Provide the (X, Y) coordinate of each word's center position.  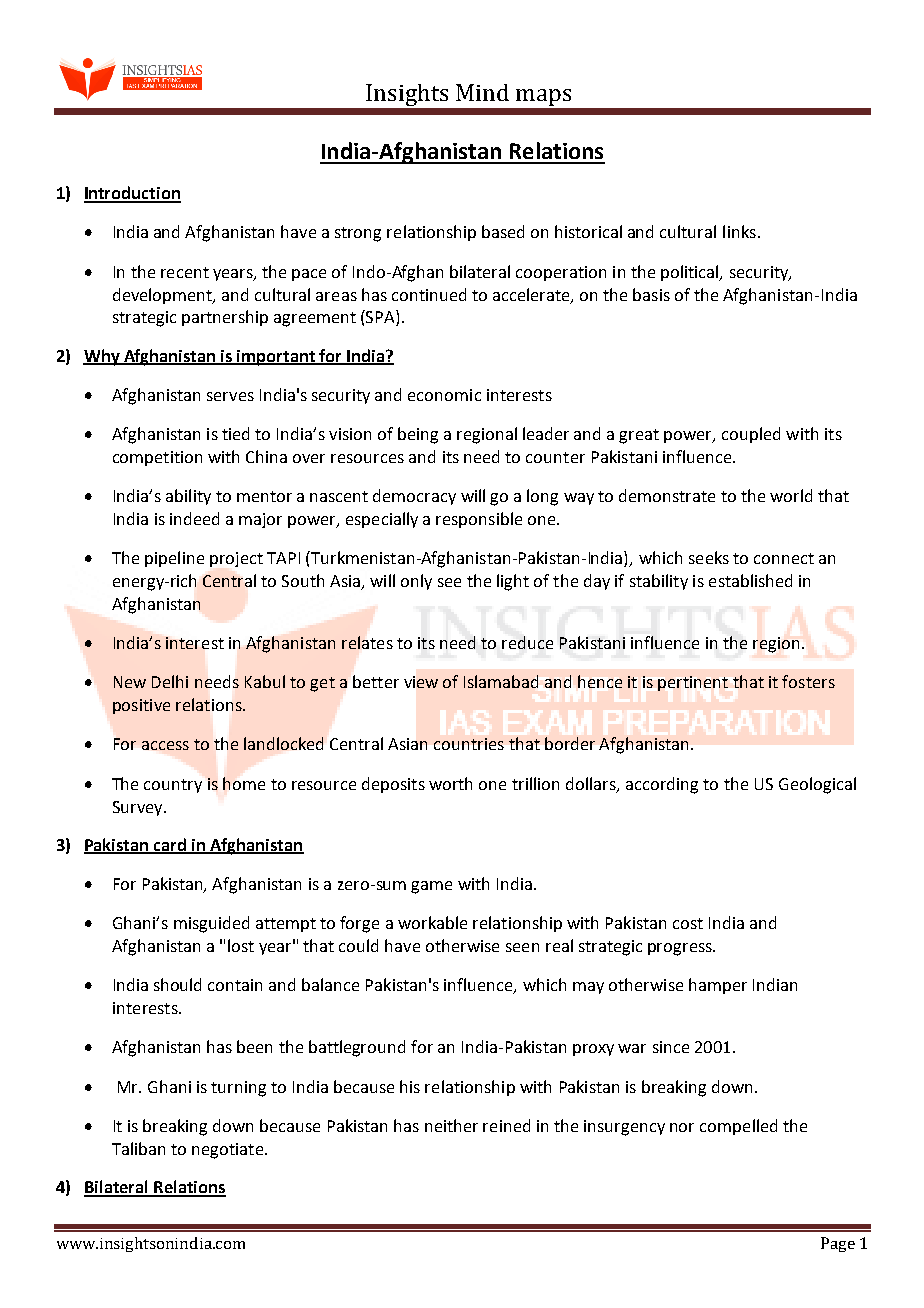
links (739, 231)
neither (451, 1125)
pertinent (693, 683)
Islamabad (501, 681)
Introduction (132, 194)
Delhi (170, 681)
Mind (482, 92)
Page (838, 1244)
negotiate (229, 1151)
